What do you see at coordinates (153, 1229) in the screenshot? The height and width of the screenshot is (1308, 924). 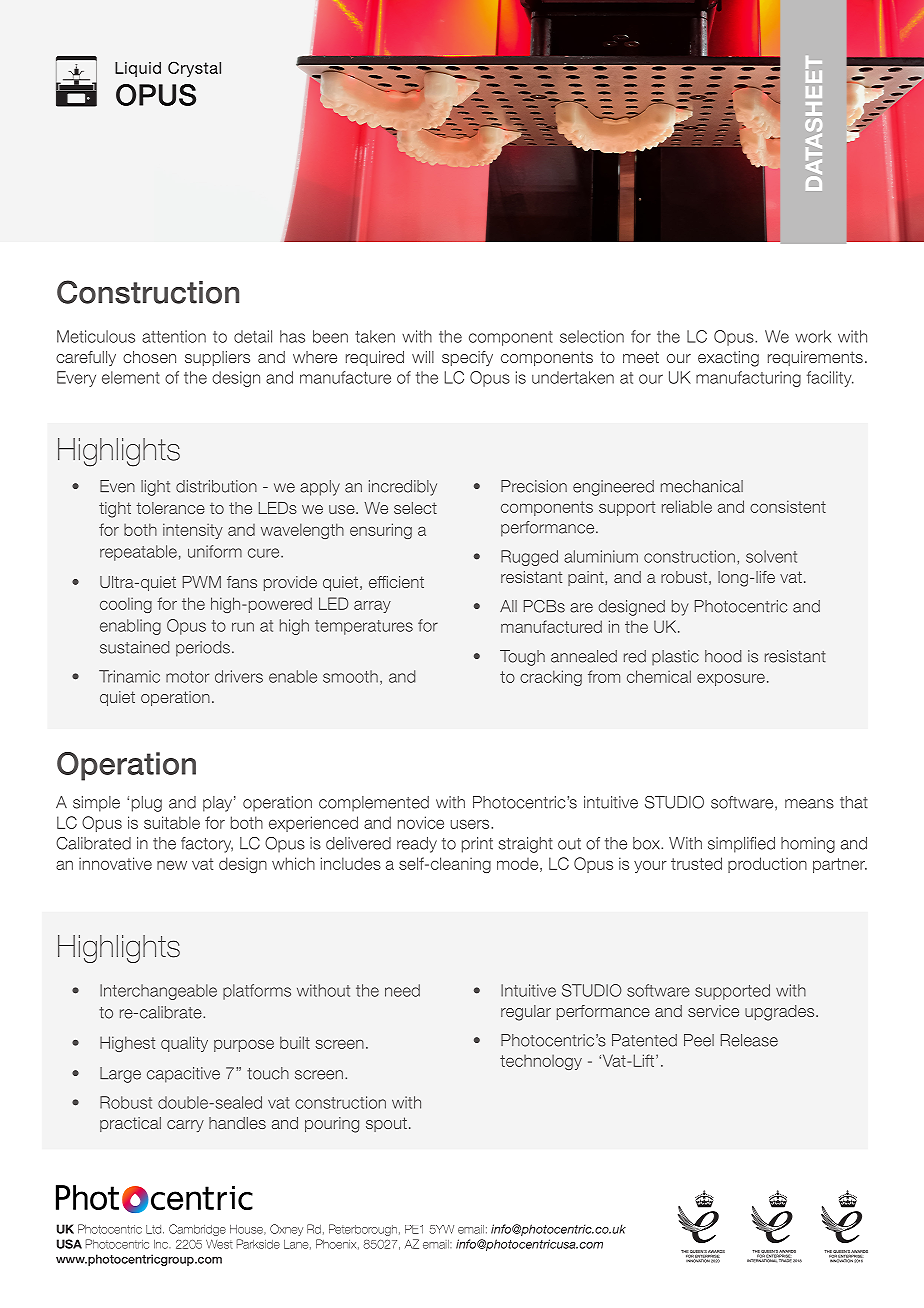 I see `Ltd` at bounding box center [153, 1229].
